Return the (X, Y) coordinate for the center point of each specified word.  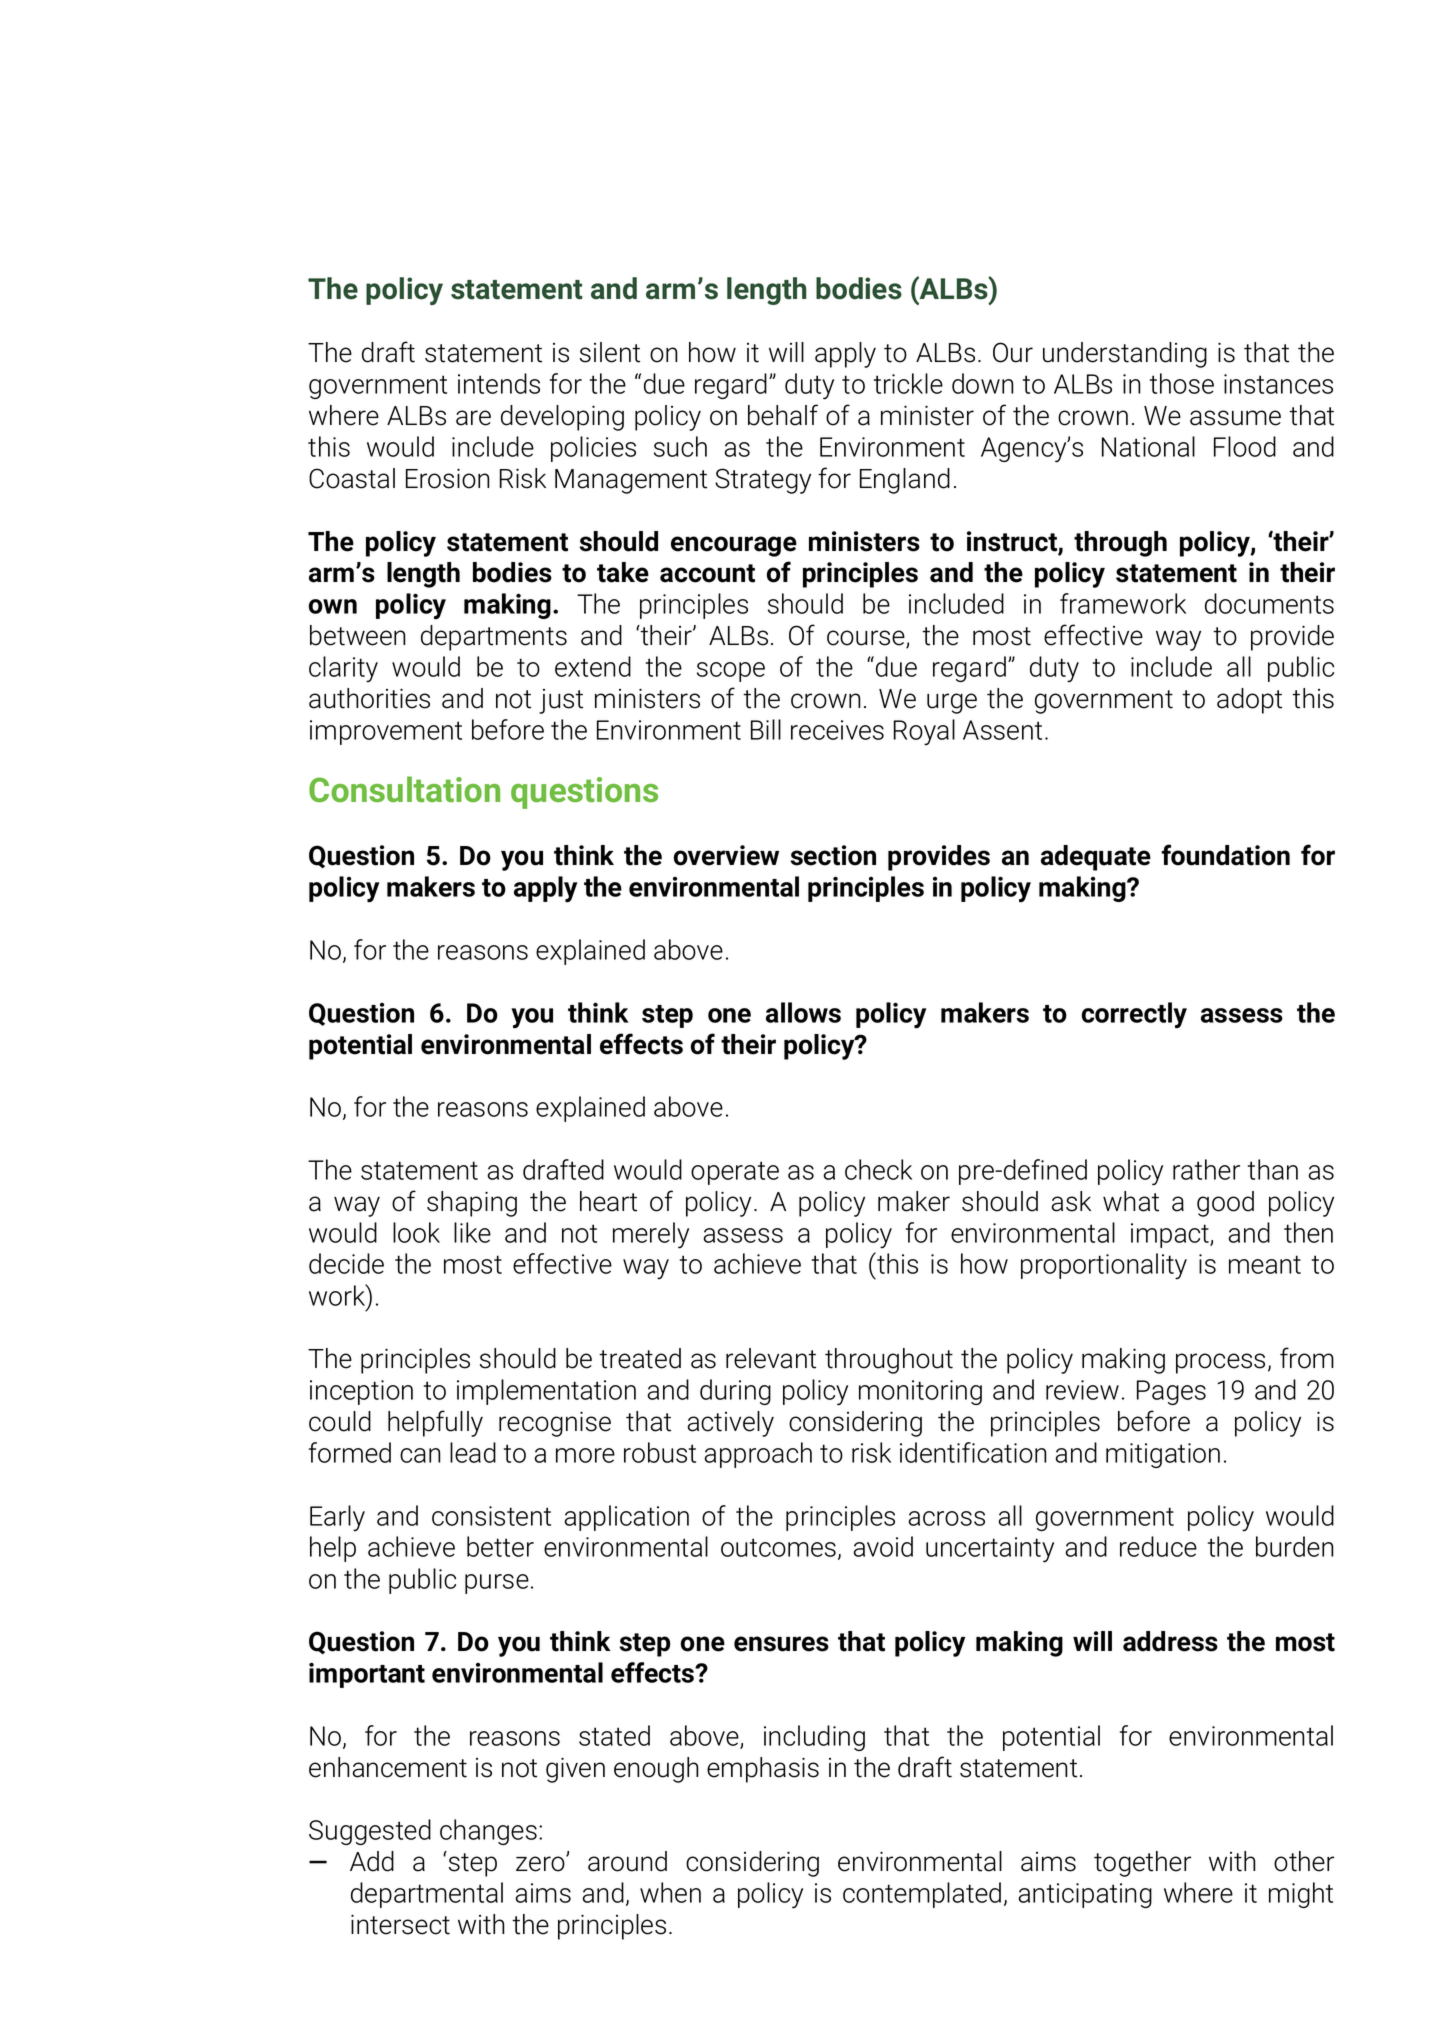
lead (473, 1452)
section (833, 855)
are (473, 418)
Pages (1171, 1392)
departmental (427, 1895)
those (1182, 383)
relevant (771, 1358)
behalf (783, 415)
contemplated (922, 1895)
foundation (1226, 855)
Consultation (404, 789)
